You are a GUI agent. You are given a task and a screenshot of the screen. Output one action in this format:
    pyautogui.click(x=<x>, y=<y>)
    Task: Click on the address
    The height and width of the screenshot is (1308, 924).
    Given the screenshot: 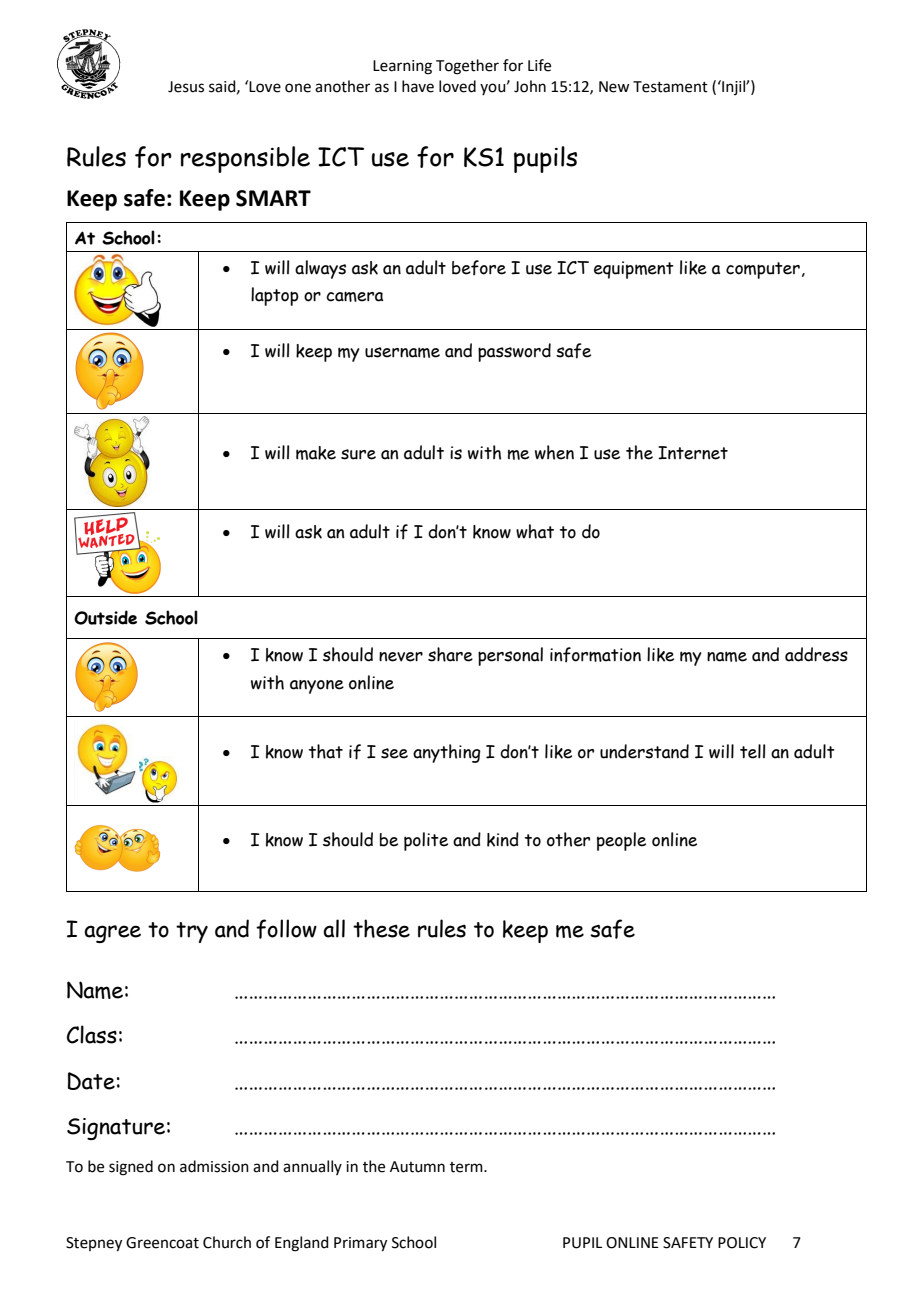 What is the action you would take?
    pyautogui.click(x=816, y=654)
